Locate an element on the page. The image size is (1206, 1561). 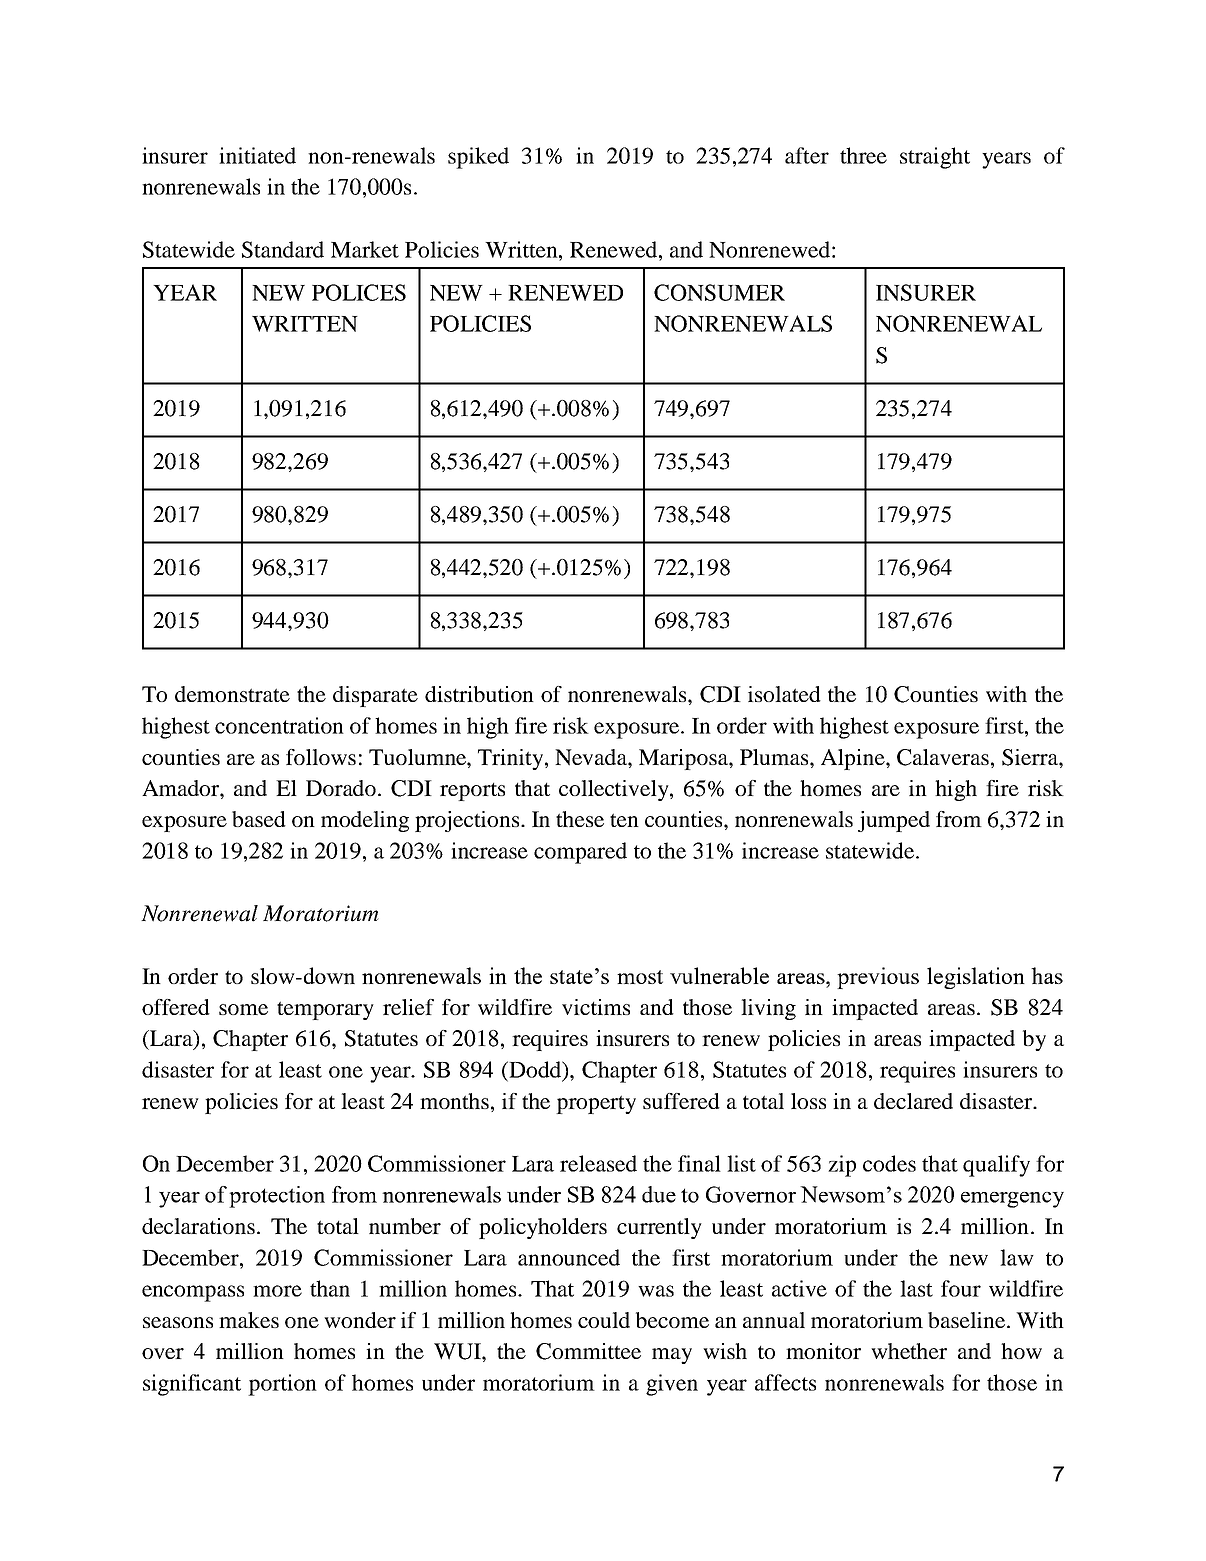
these is located at coordinates (580, 819).
